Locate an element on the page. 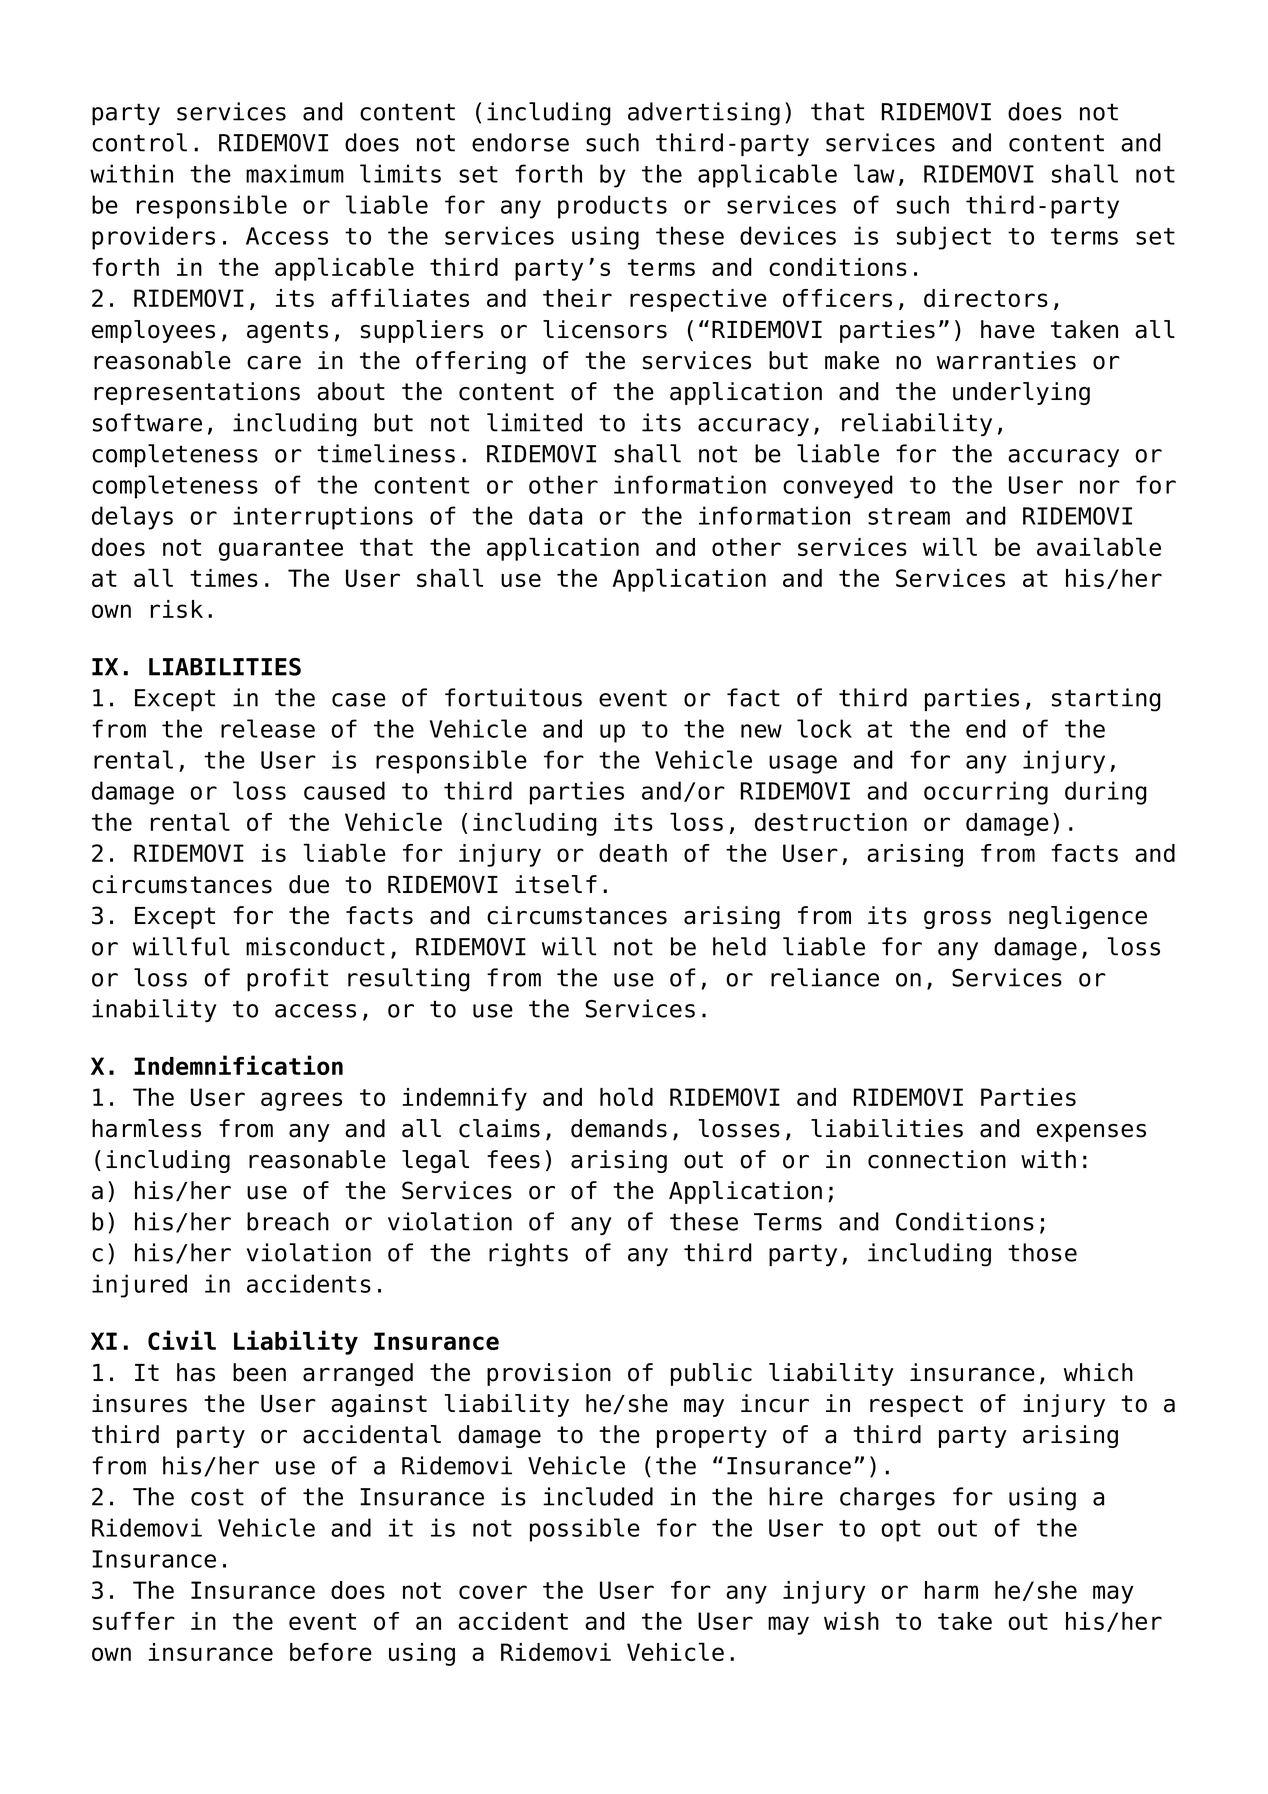  maximum is located at coordinates (295, 173).
